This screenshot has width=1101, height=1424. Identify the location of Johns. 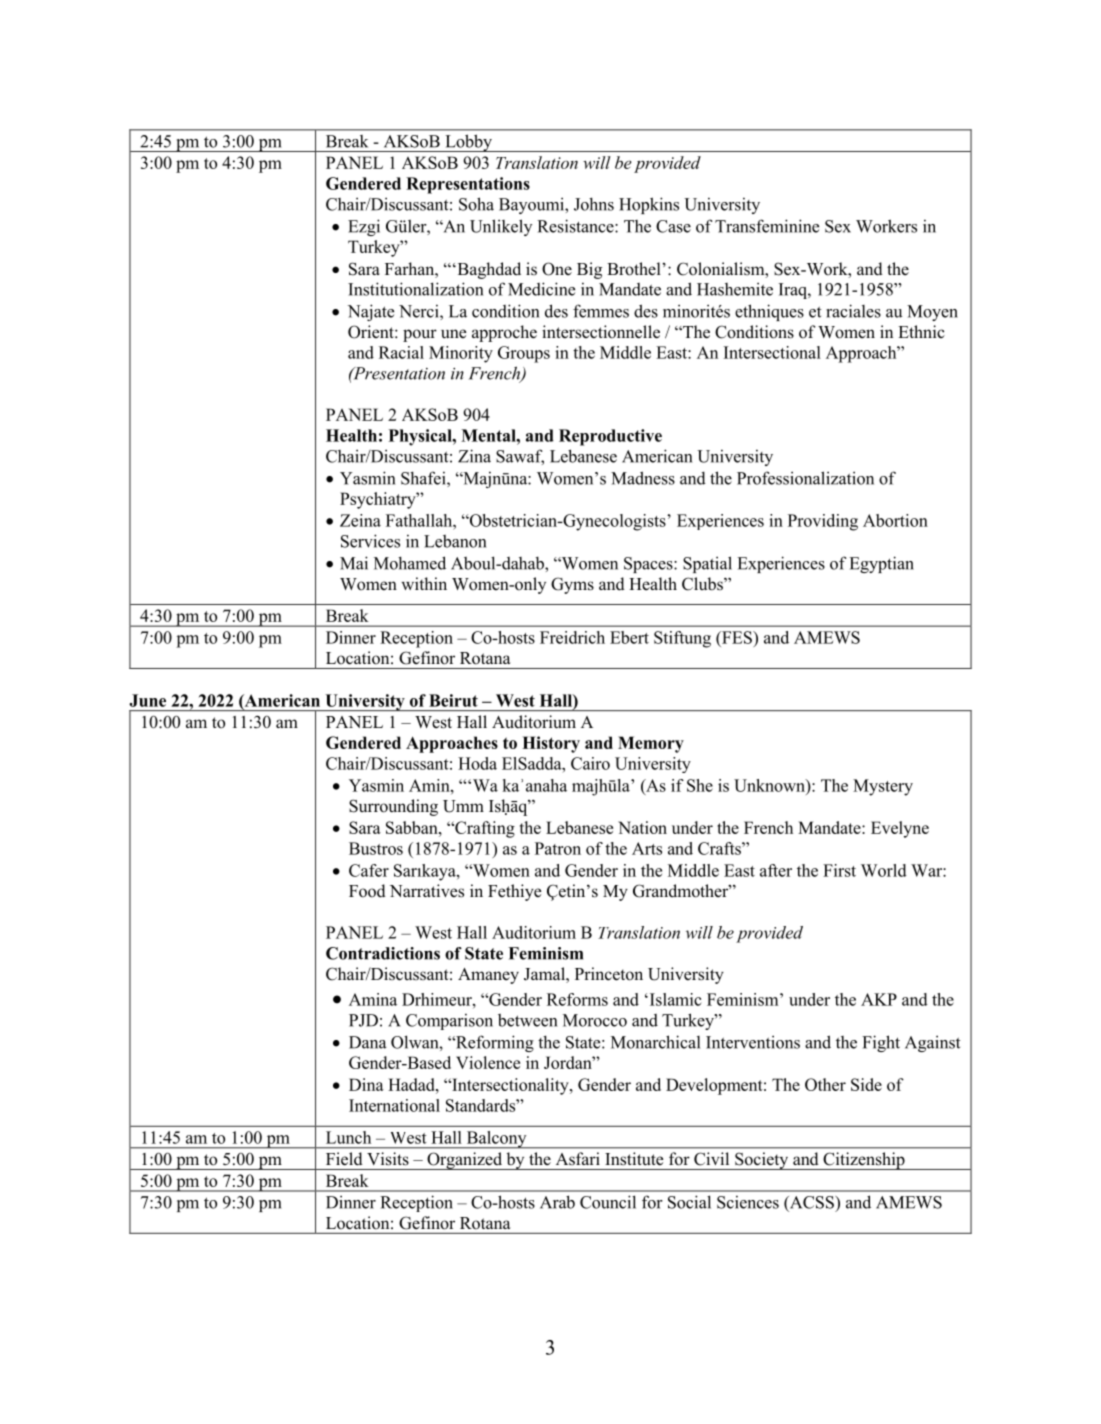
(594, 204).
